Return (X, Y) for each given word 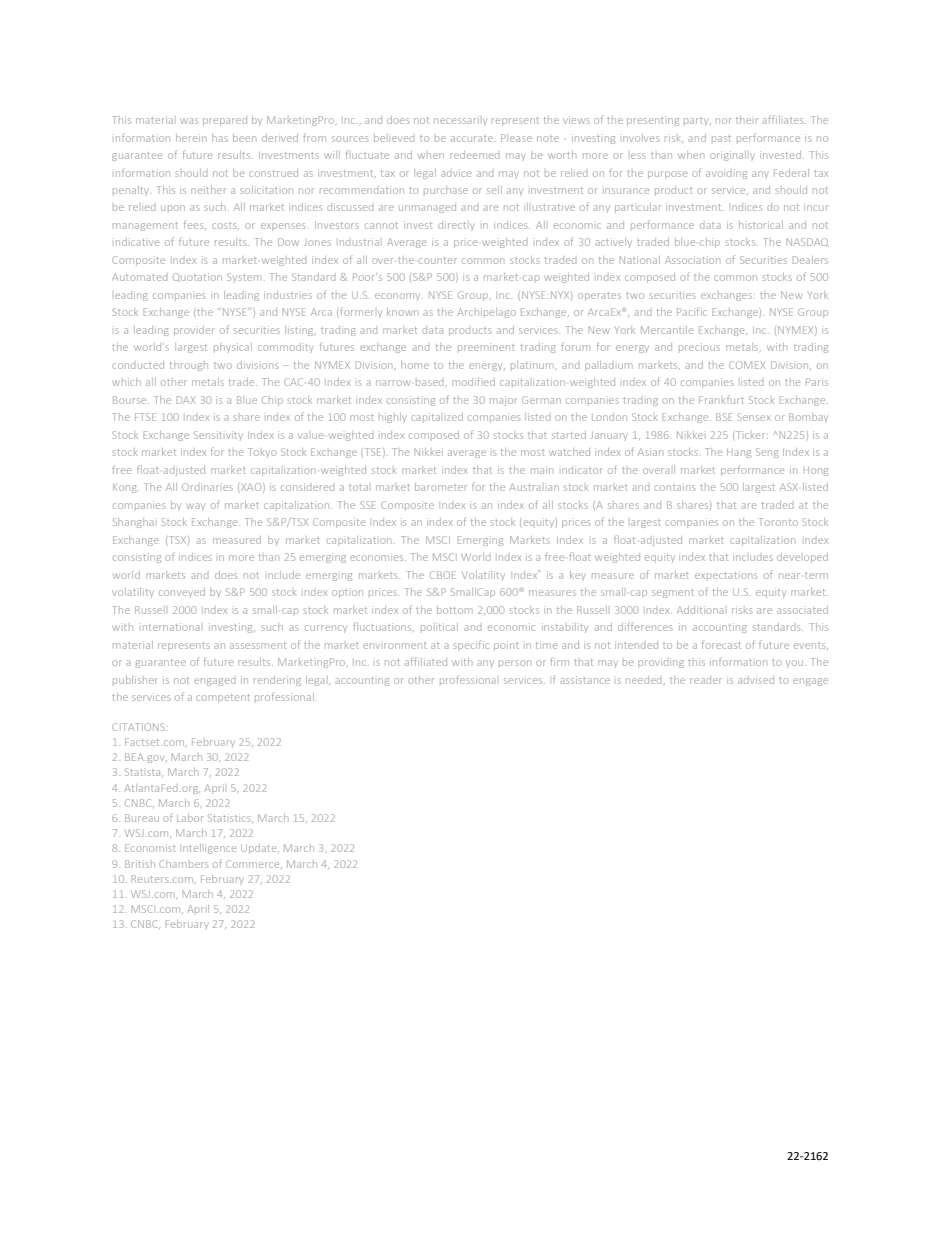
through (189, 366)
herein (191, 138)
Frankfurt (721, 399)
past (721, 138)
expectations (726, 575)
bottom (454, 610)
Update (260, 849)
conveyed (182, 592)
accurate (473, 139)
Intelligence (209, 849)
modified (473, 381)
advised (756, 680)
